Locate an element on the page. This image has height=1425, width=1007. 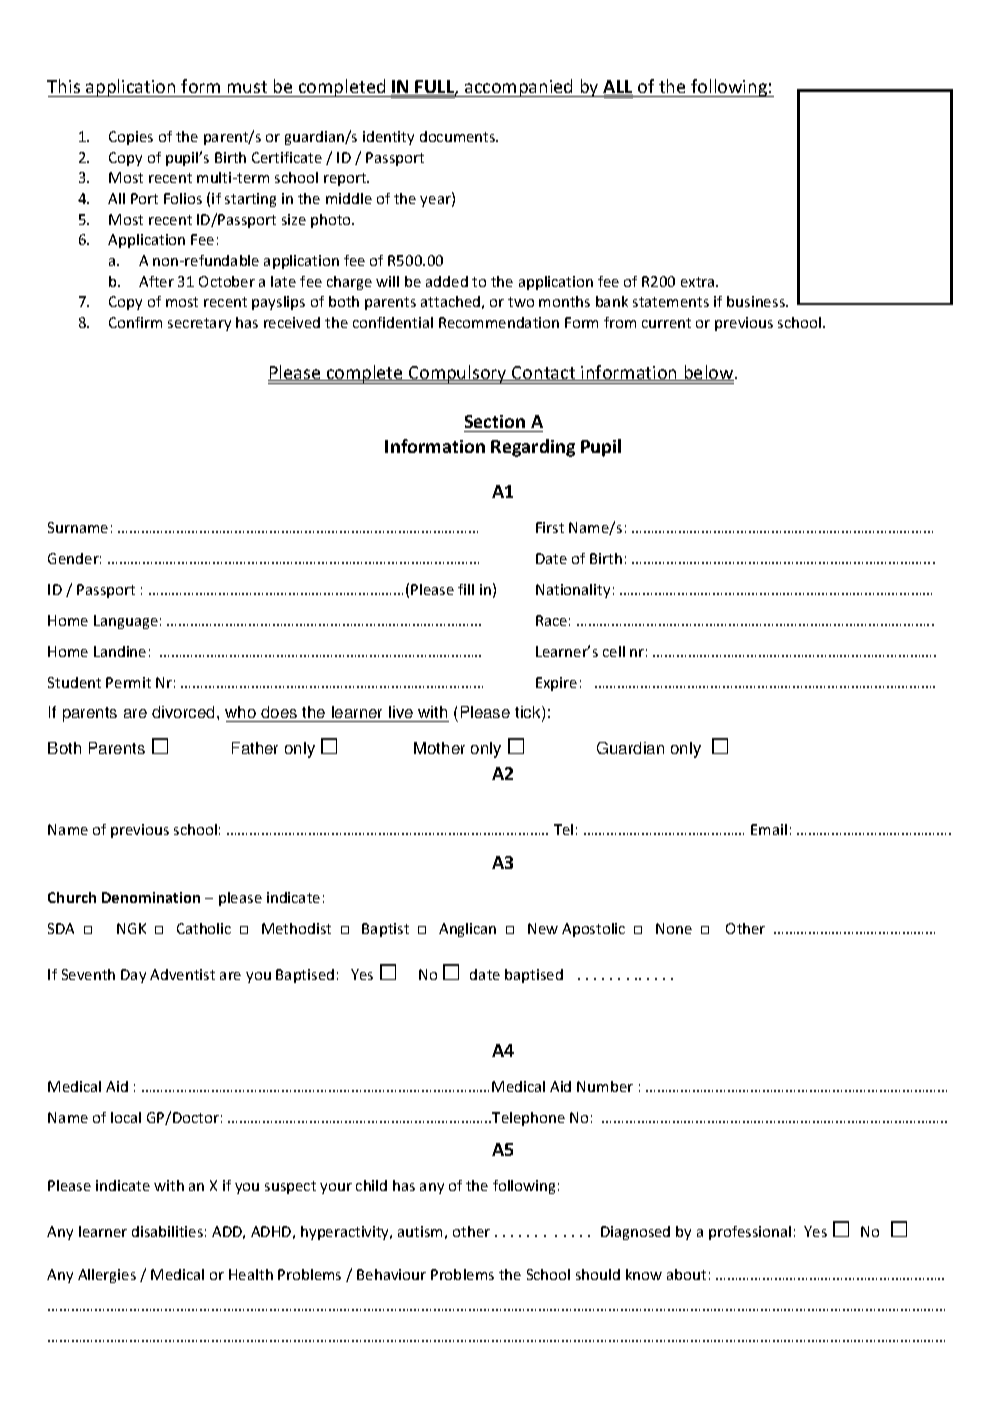
Copies is located at coordinates (131, 138).
